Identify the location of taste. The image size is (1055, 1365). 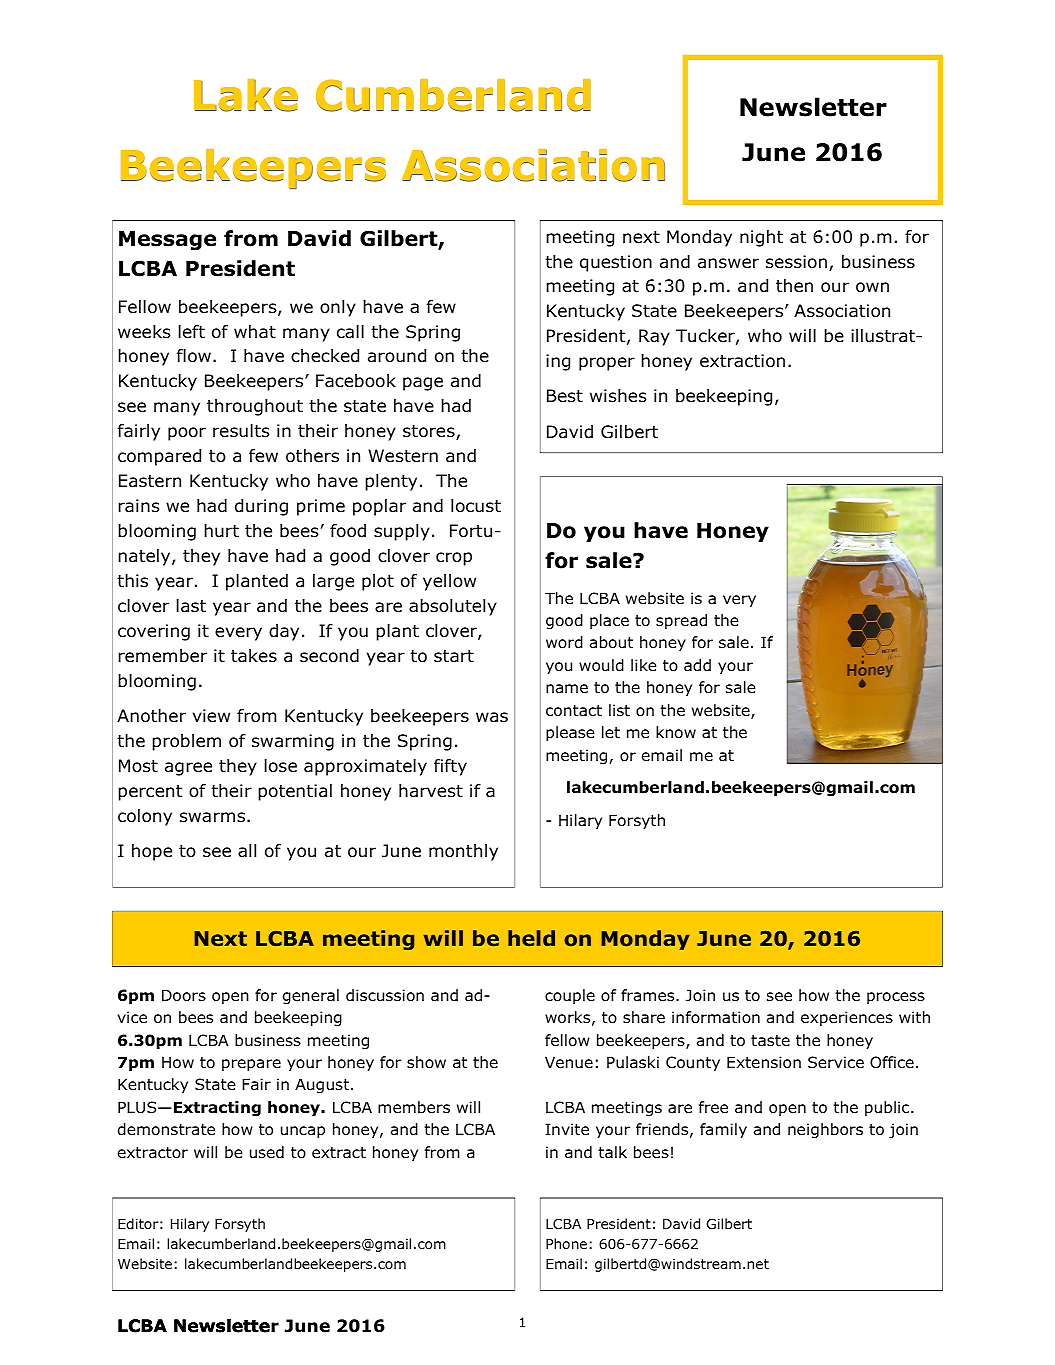
(770, 1040).
